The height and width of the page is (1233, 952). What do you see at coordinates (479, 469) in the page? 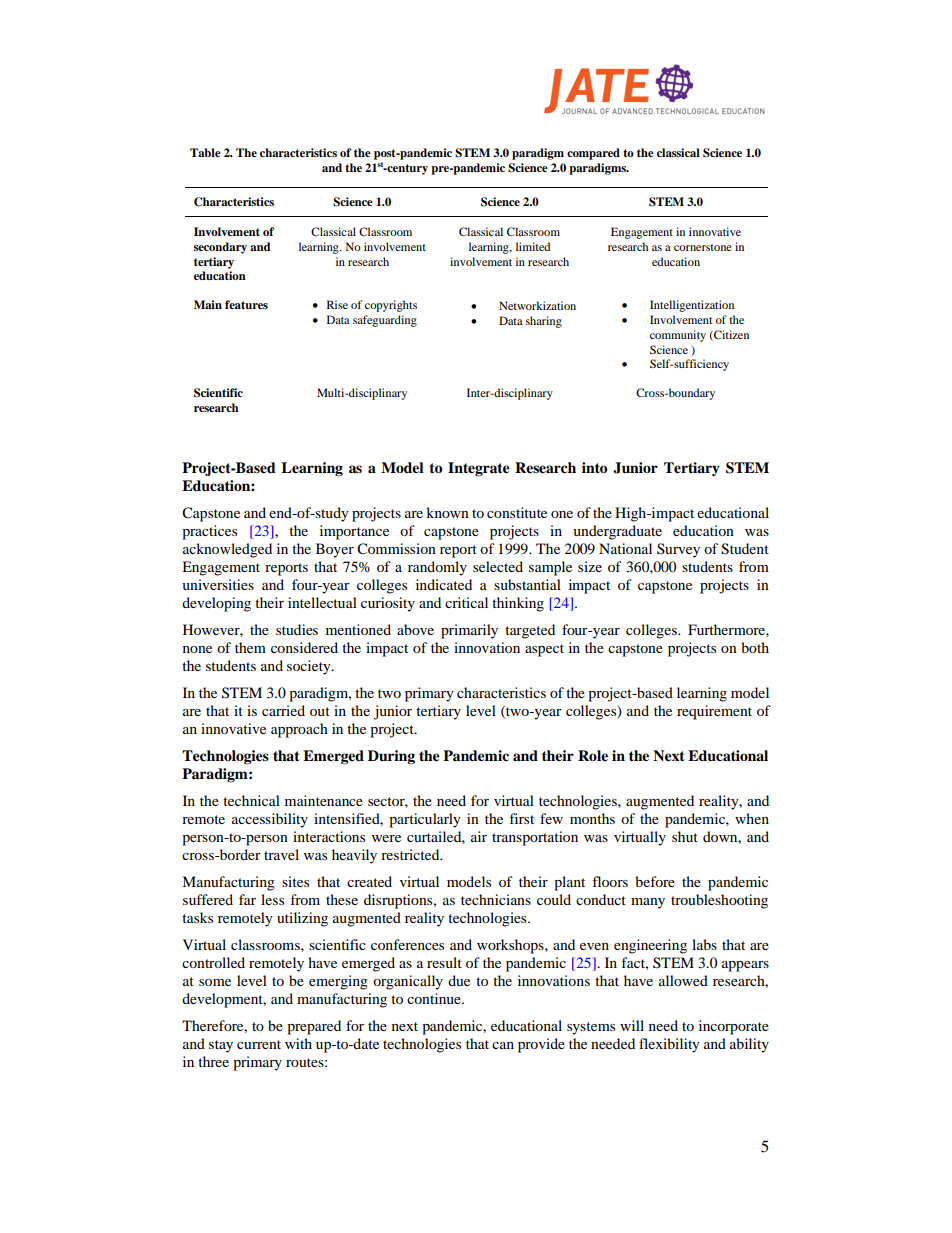
I see `Integrate` at bounding box center [479, 469].
